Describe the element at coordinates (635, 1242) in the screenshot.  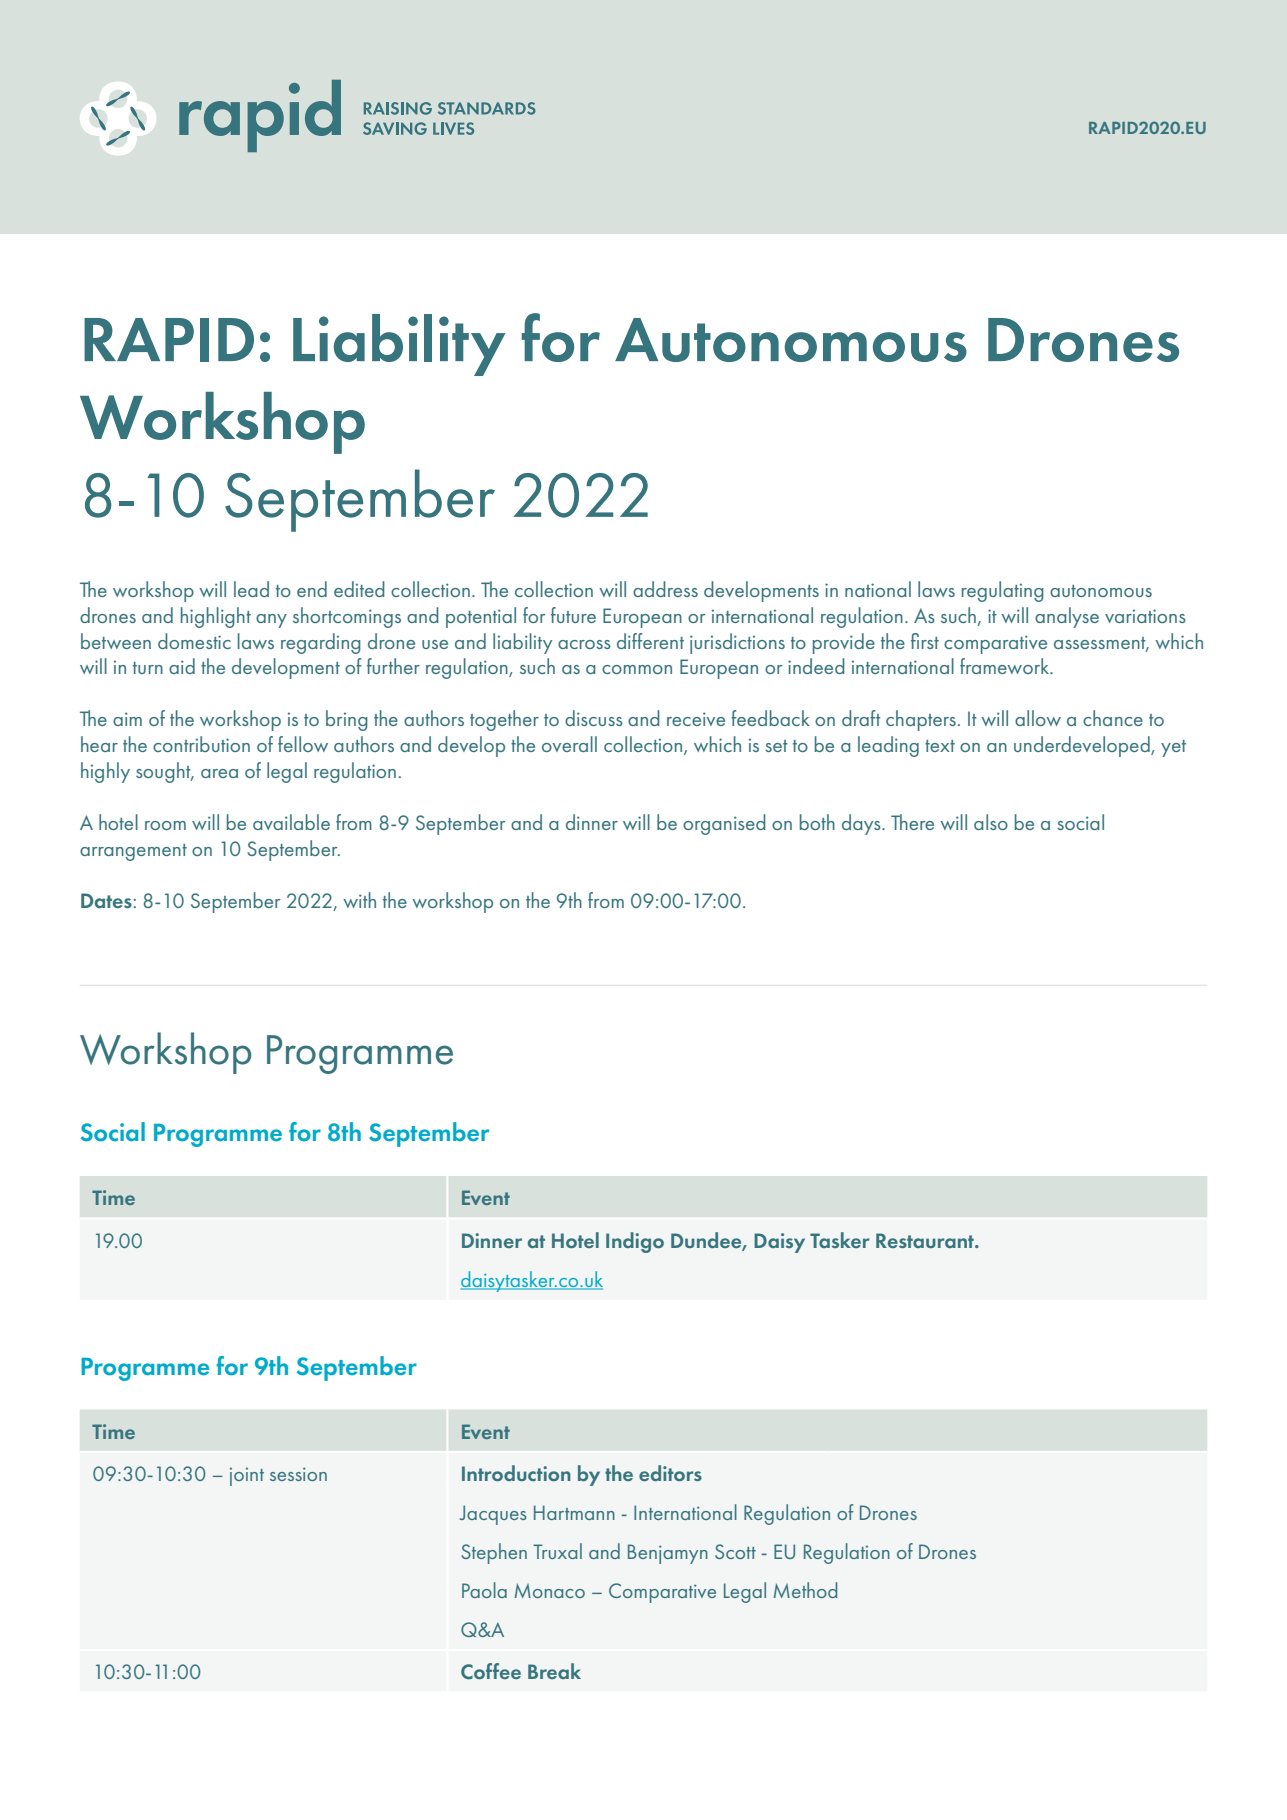
I see `Indigo` at that location.
